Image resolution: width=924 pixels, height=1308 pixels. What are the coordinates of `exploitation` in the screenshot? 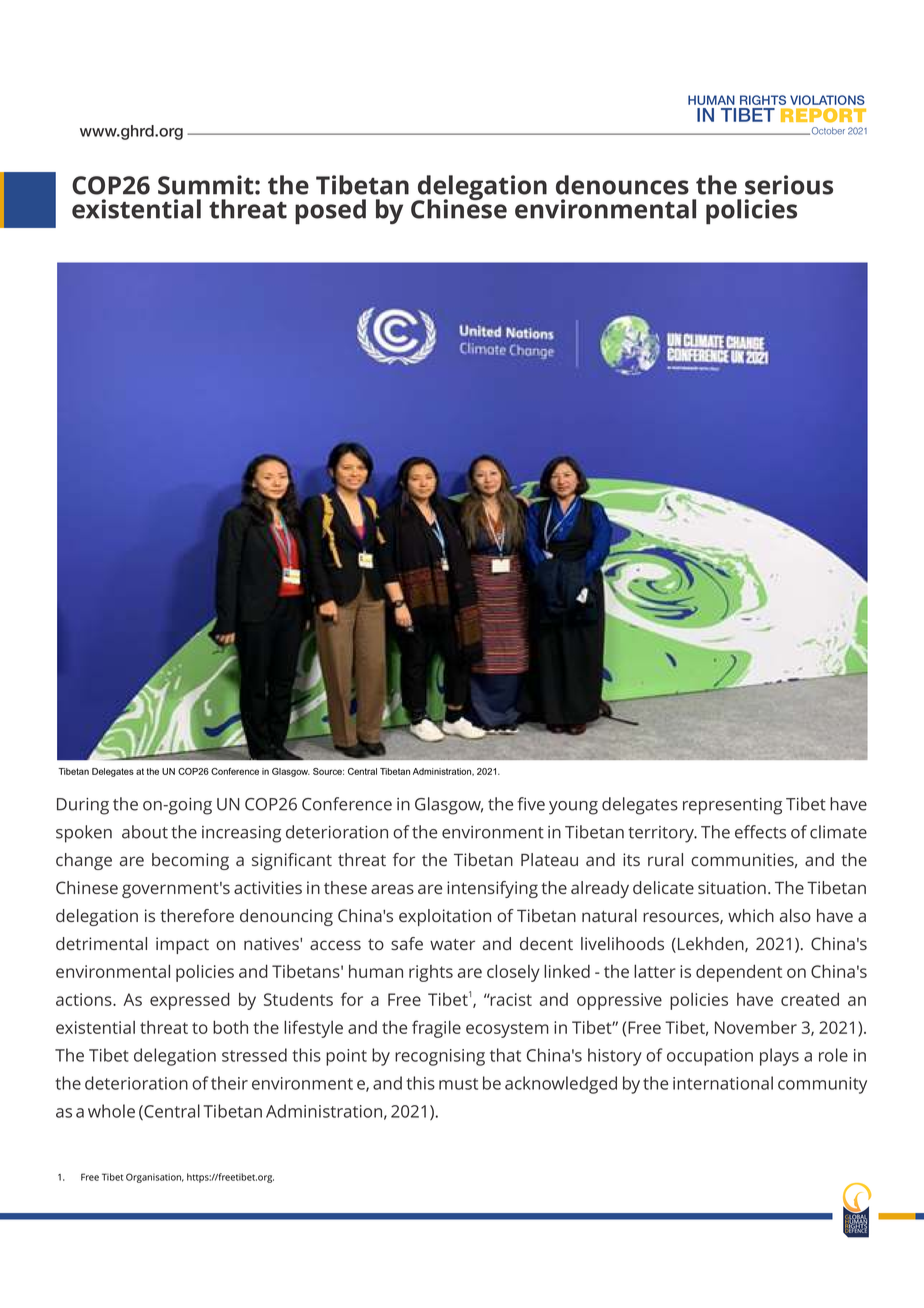 It's located at (445, 917).
